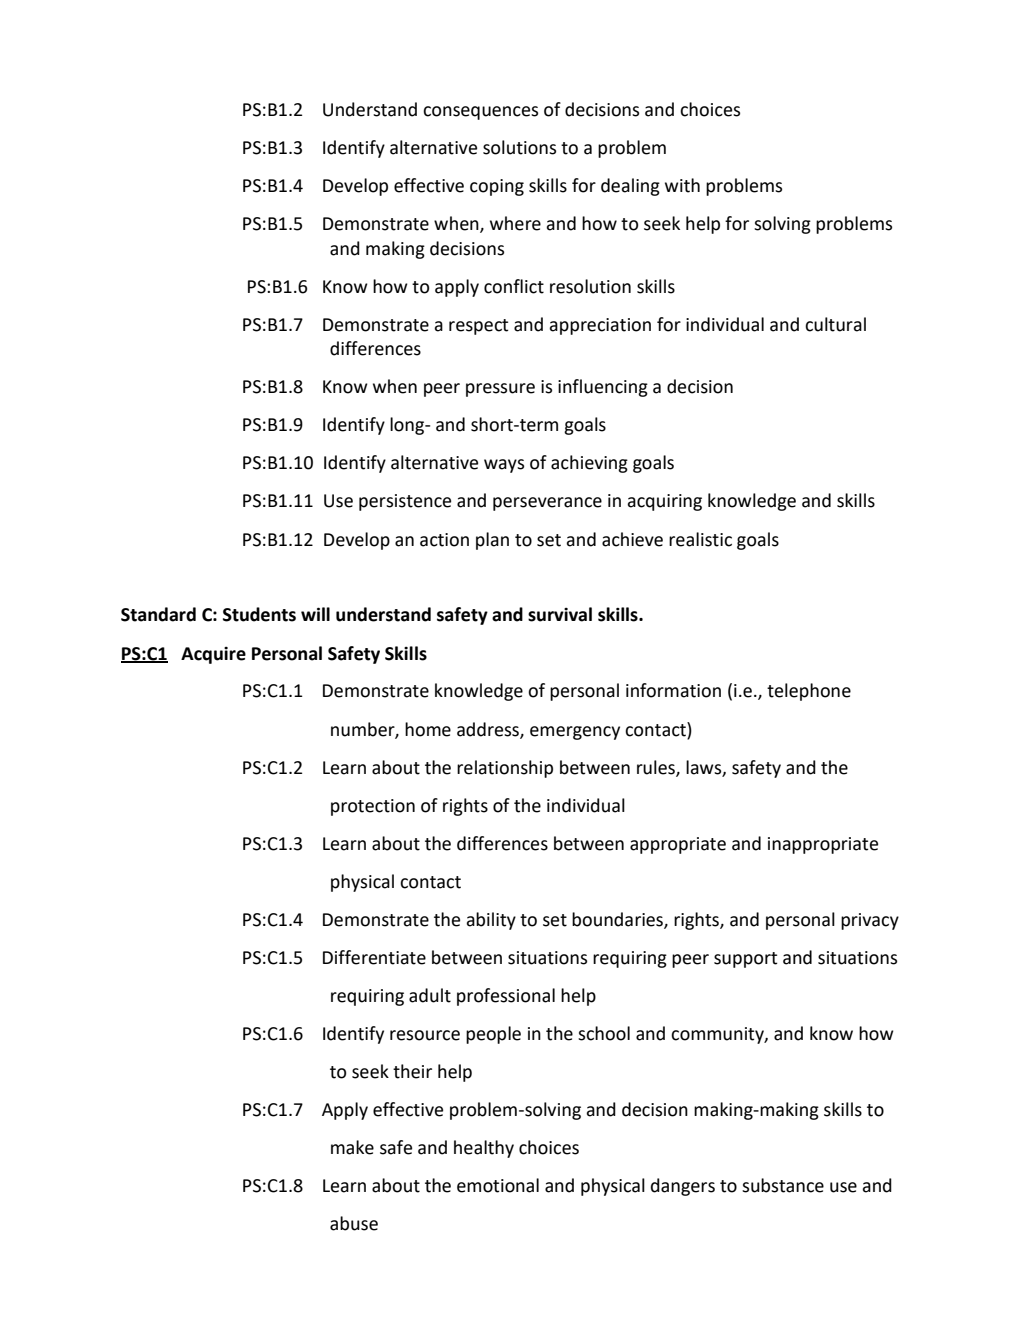  What do you see at coordinates (500, 390) in the screenshot?
I see `pressure` at bounding box center [500, 390].
